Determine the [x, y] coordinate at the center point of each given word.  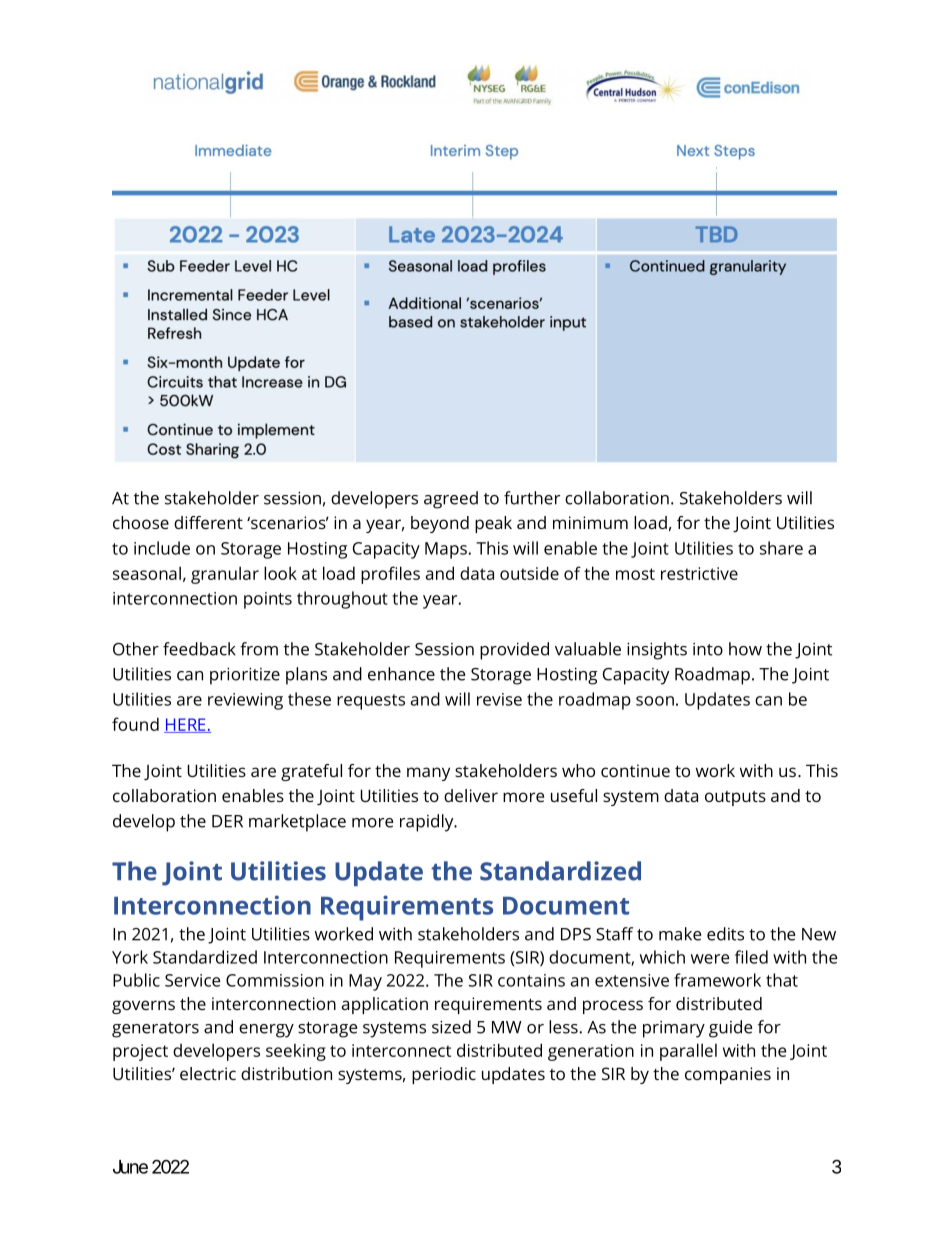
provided [514, 651]
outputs [735, 798]
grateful [311, 772]
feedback [199, 649]
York [130, 957]
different [208, 522]
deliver [471, 795]
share [781, 548]
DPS [576, 934]
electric [208, 1073]
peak [493, 524]
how [745, 649]
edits [725, 934]
